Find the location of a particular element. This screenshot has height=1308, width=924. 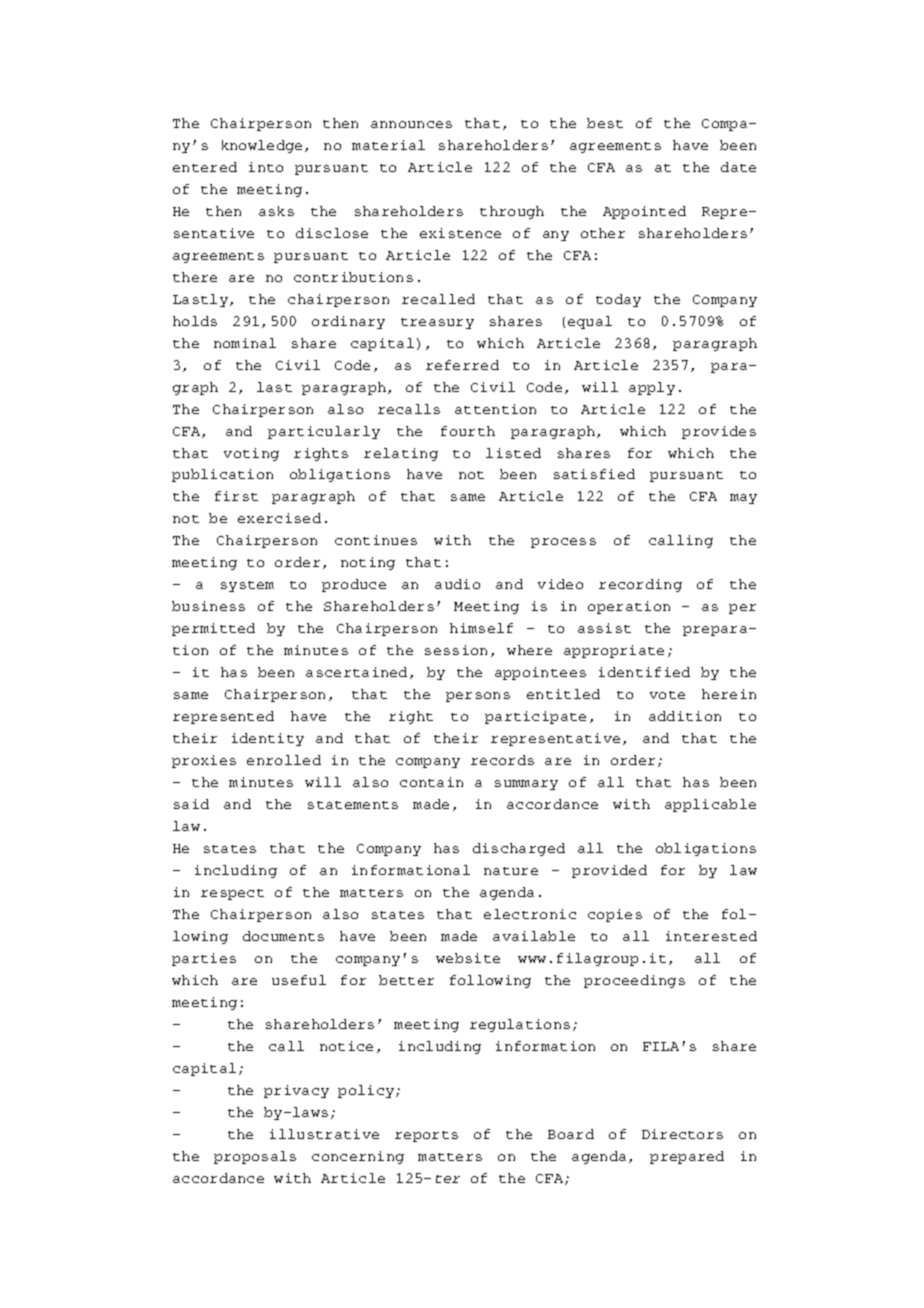

fourth is located at coordinates (468, 431).
